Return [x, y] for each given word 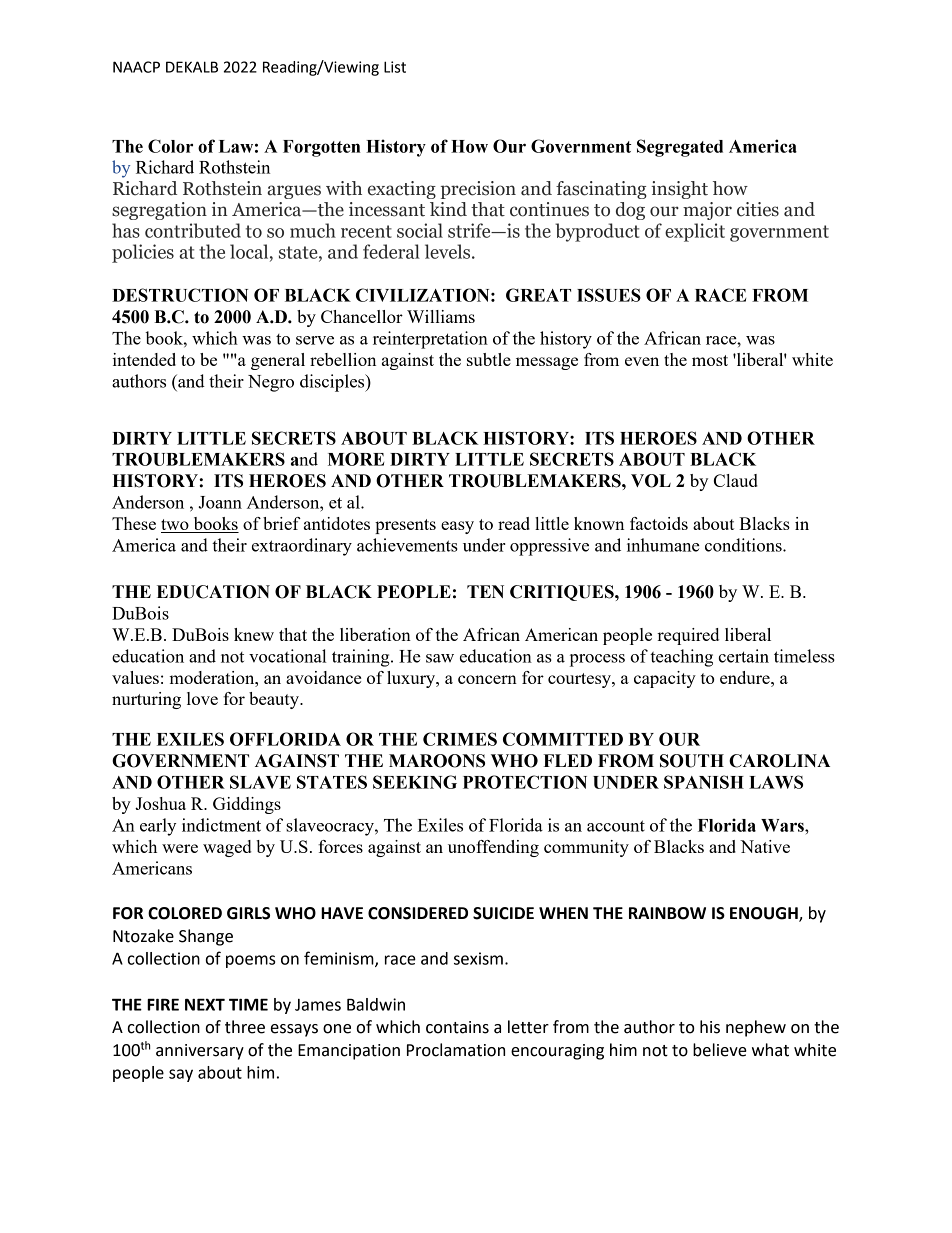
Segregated [680, 148]
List [395, 67]
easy [457, 527]
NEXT [205, 1004]
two [176, 526]
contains [457, 1027]
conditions [744, 545]
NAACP [136, 67]
